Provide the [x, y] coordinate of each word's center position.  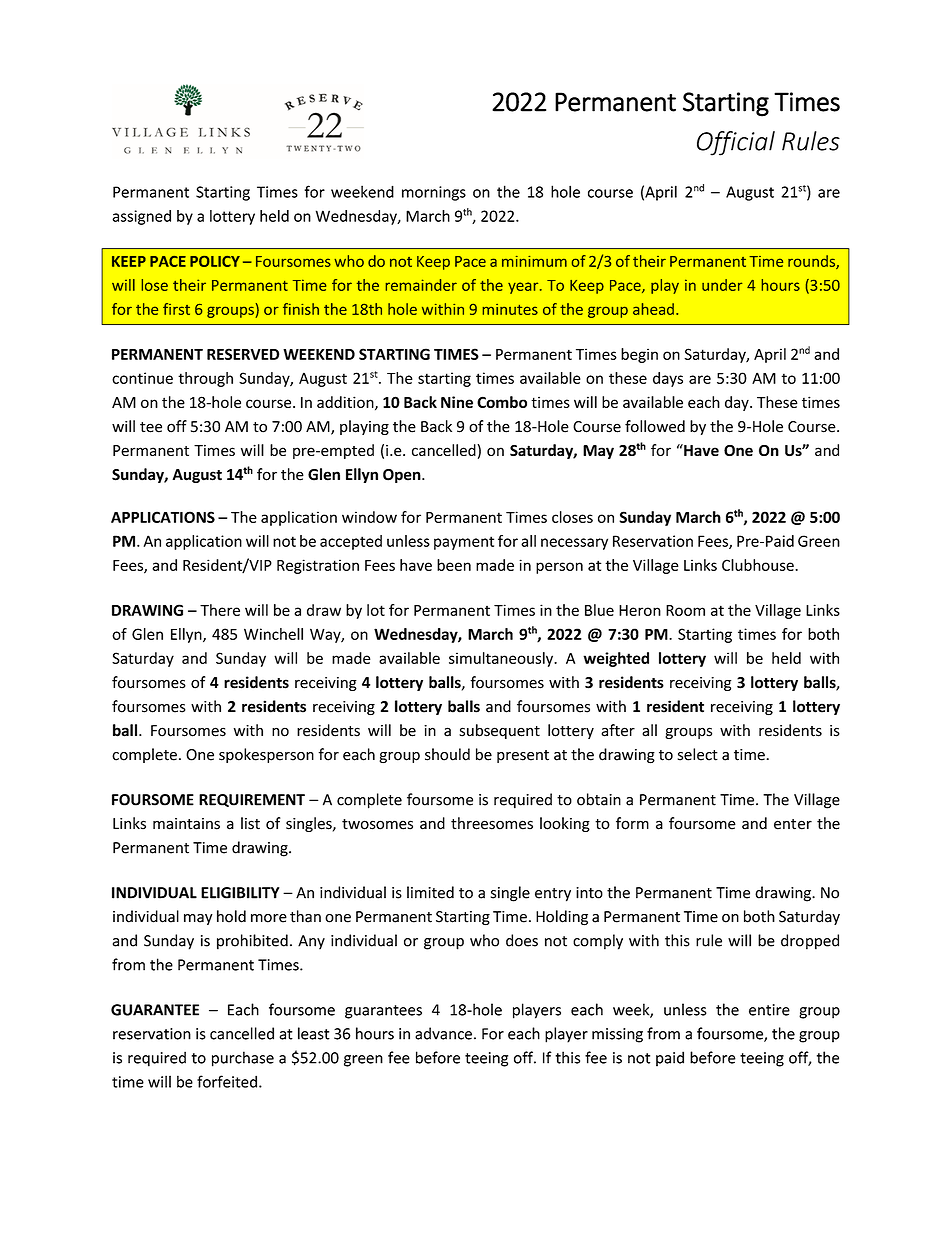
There [220, 610]
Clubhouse [759, 565]
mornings [434, 193]
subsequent [499, 731]
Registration [318, 566]
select [698, 754]
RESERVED [243, 354]
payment [464, 543]
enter [793, 824]
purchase [243, 1059]
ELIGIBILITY [240, 893]
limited [430, 892]
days [668, 379]
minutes [510, 309]
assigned [141, 217]
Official [736, 143]
